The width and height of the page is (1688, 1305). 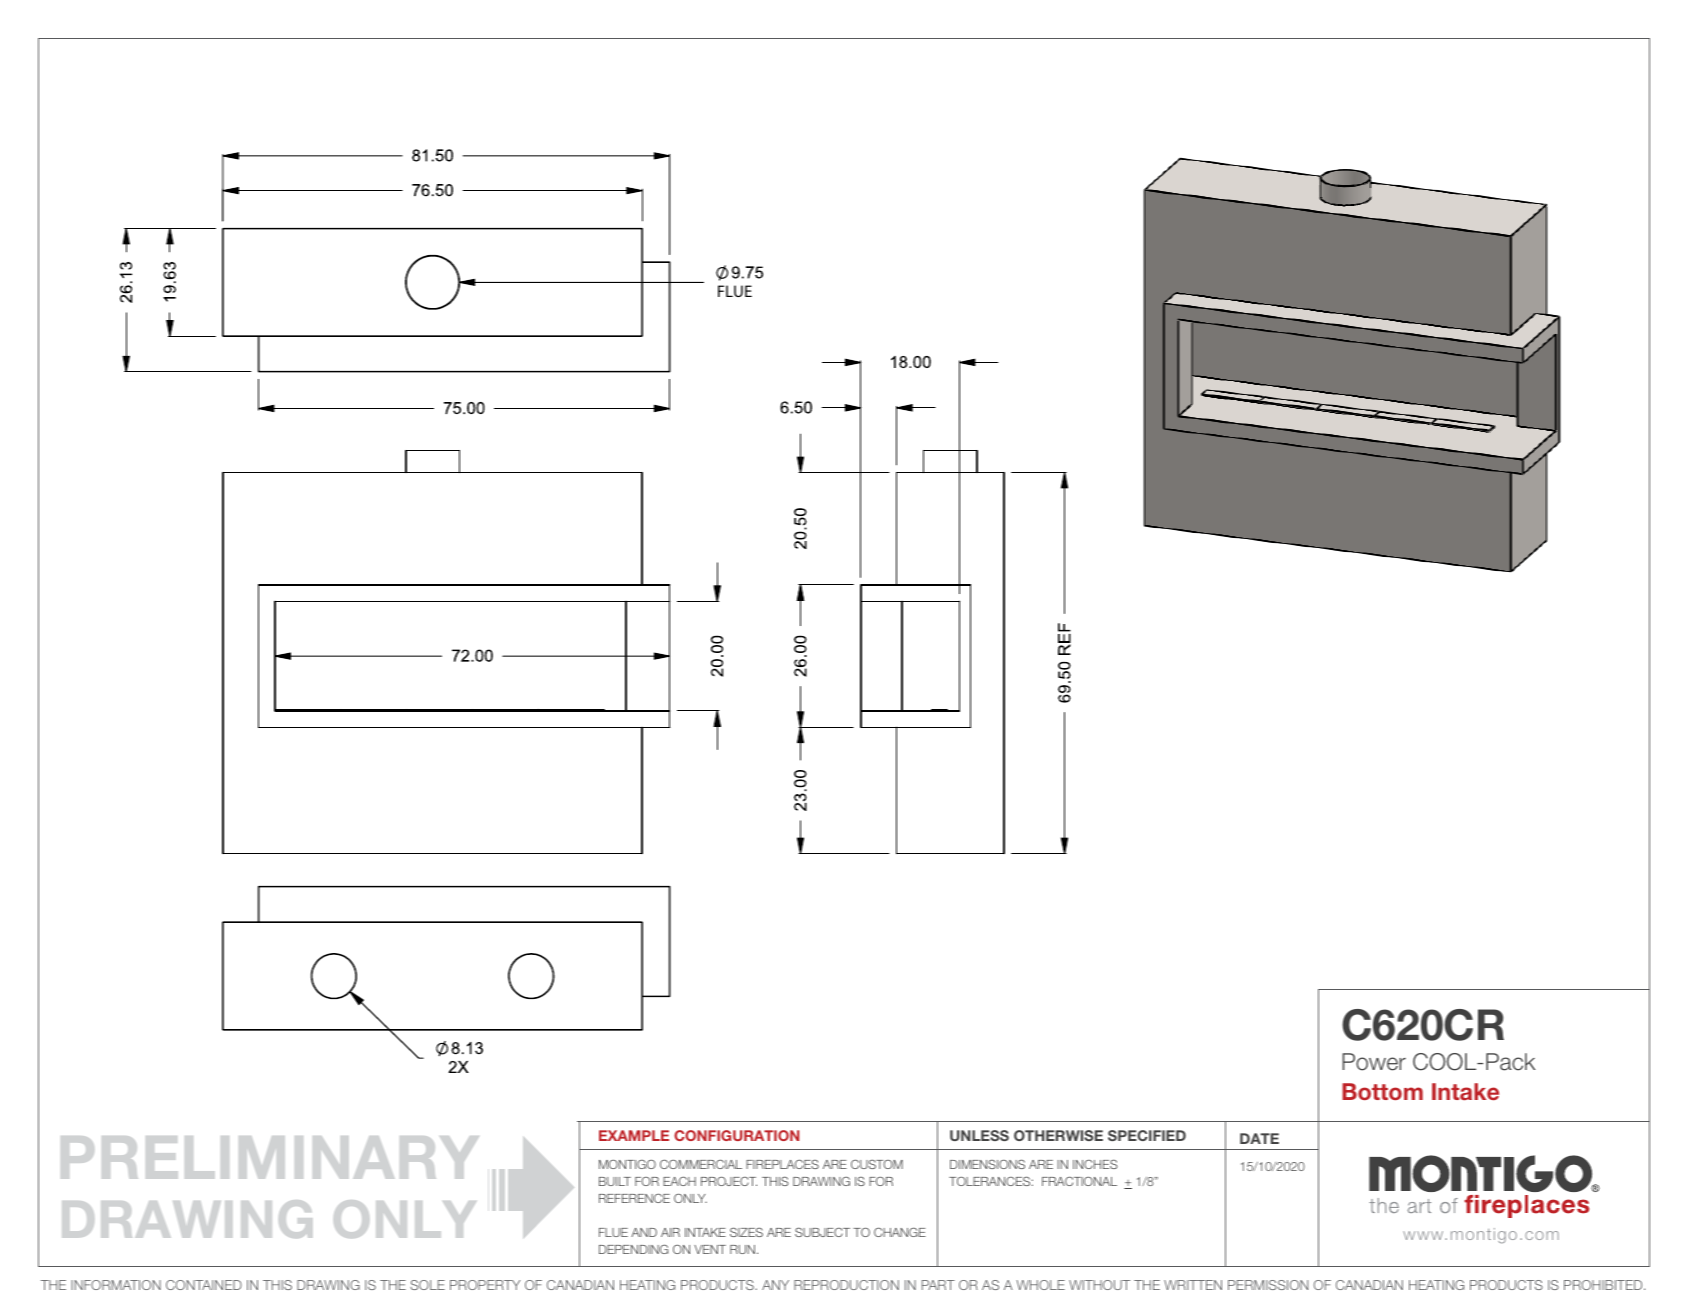 I want to click on CUSTOM, so click(x=877, y=1164).
